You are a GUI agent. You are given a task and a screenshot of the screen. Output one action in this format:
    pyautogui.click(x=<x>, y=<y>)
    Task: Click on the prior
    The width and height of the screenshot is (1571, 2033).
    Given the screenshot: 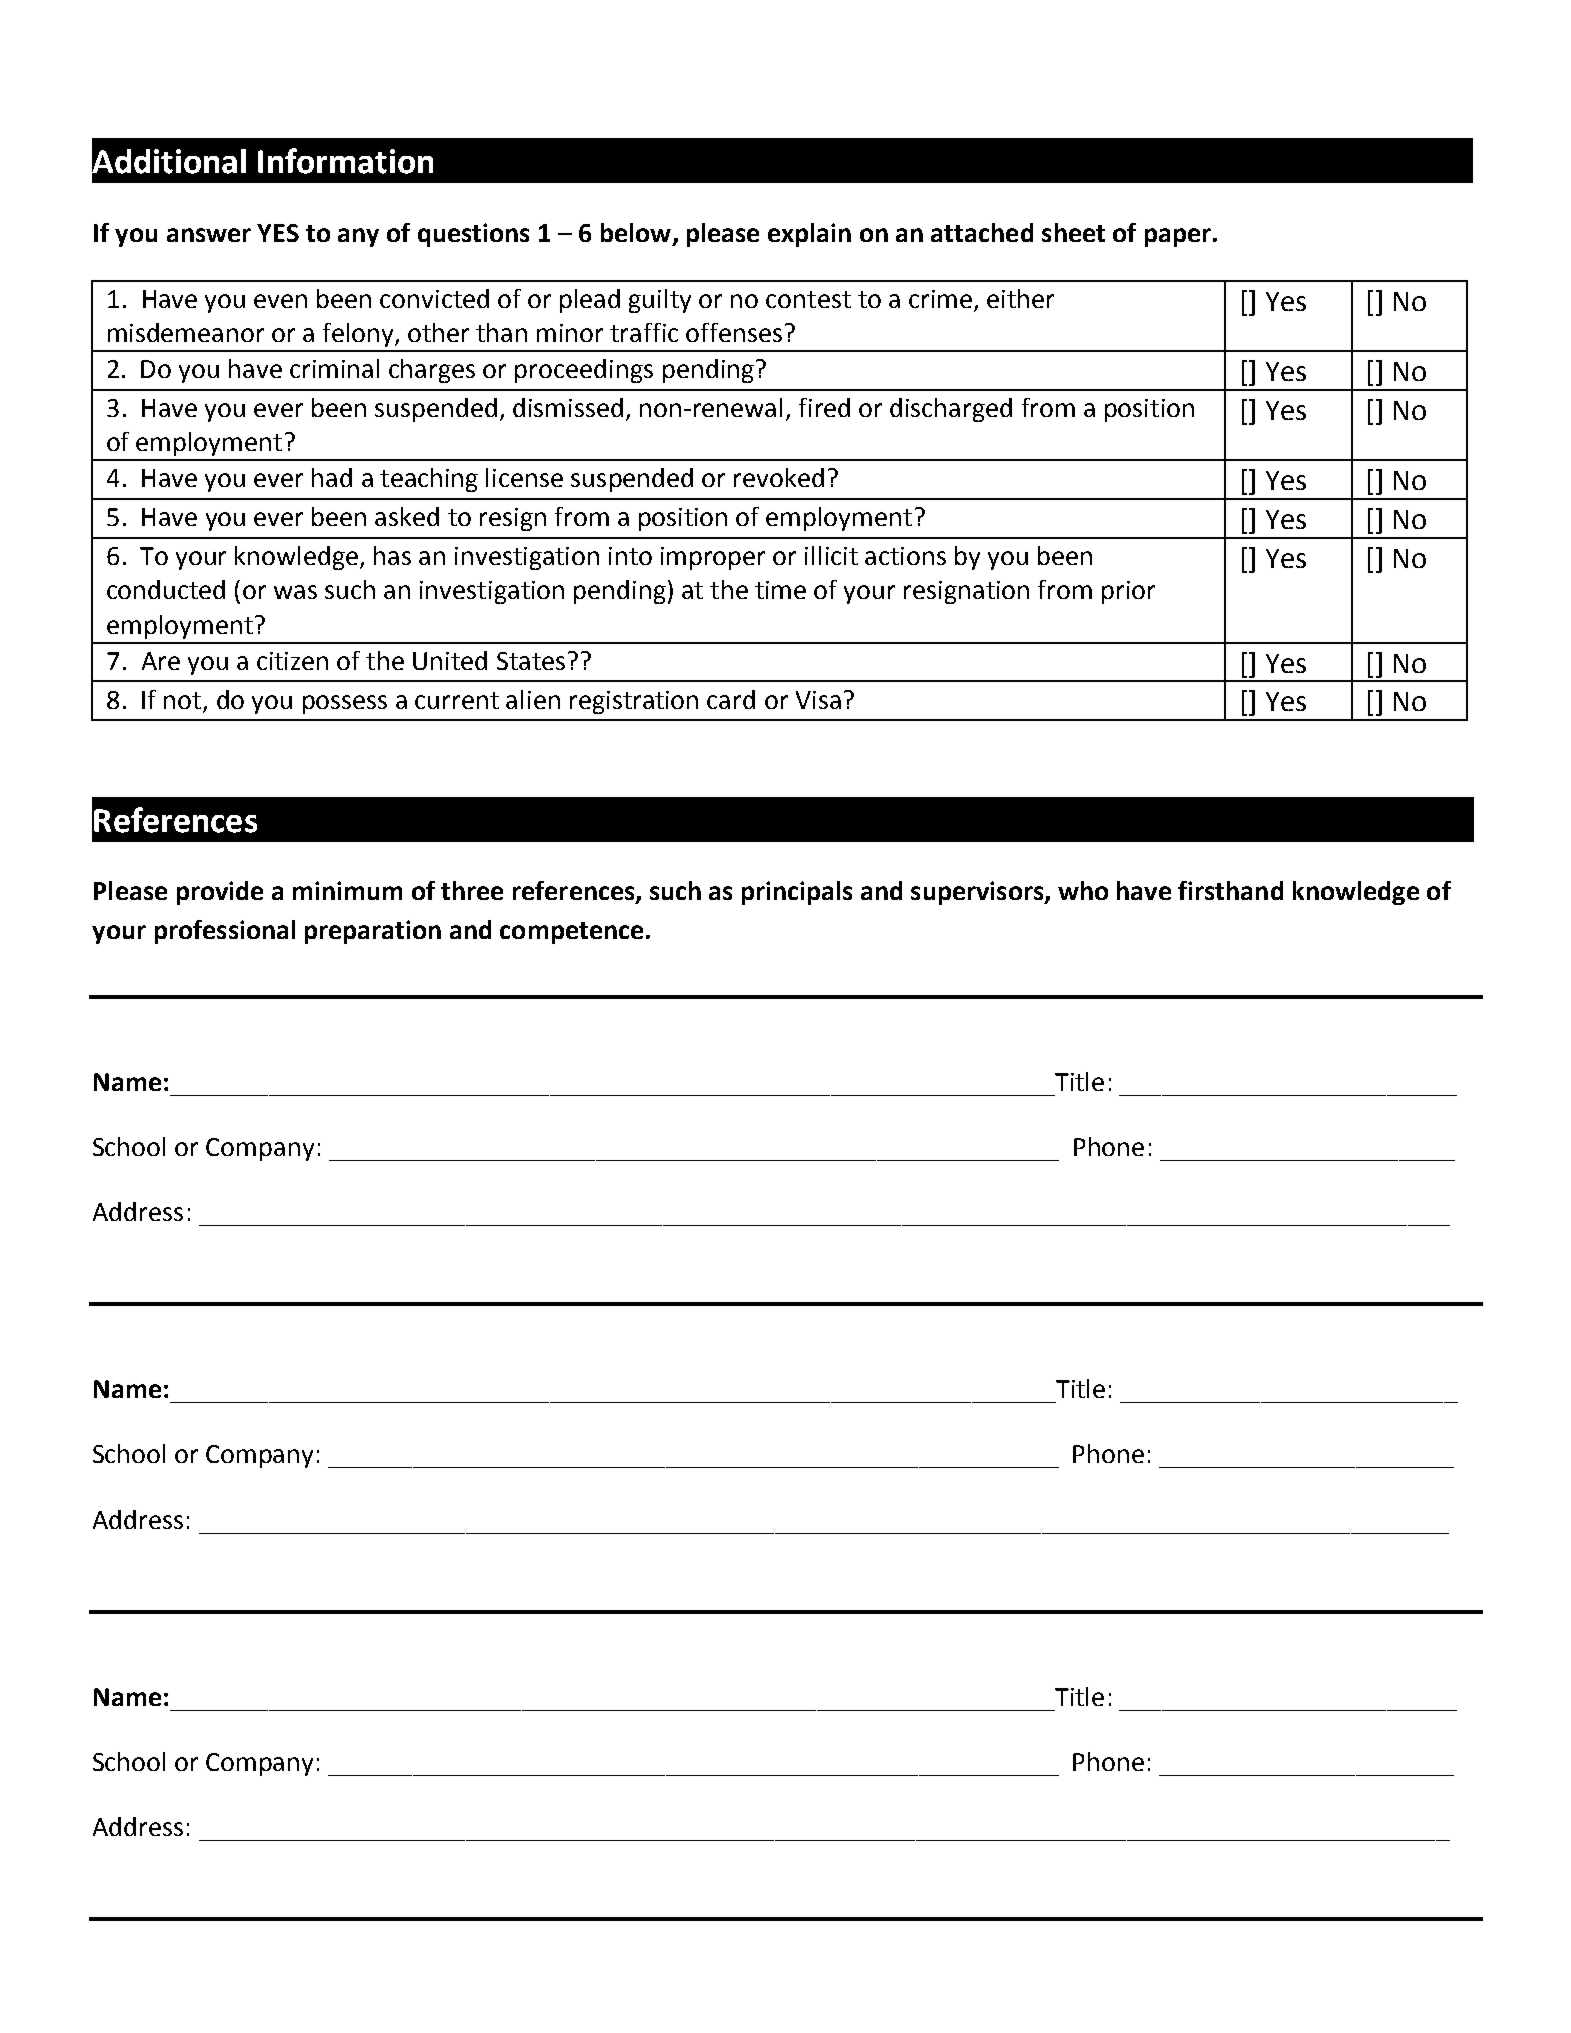 What is the action you would take?
    pyautogui.click(x=1128, y=592)
